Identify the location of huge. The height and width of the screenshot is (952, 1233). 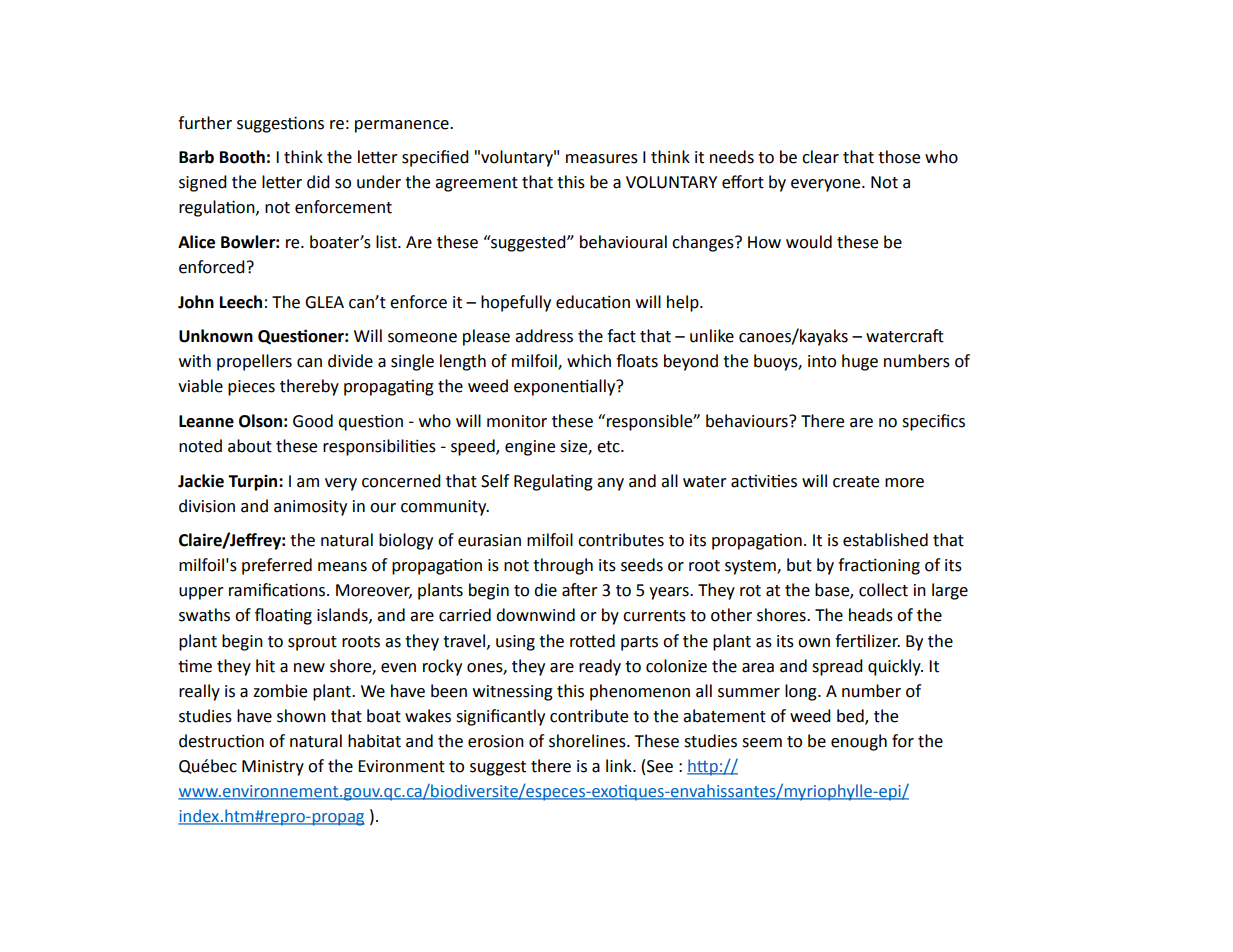
(860, 362).
